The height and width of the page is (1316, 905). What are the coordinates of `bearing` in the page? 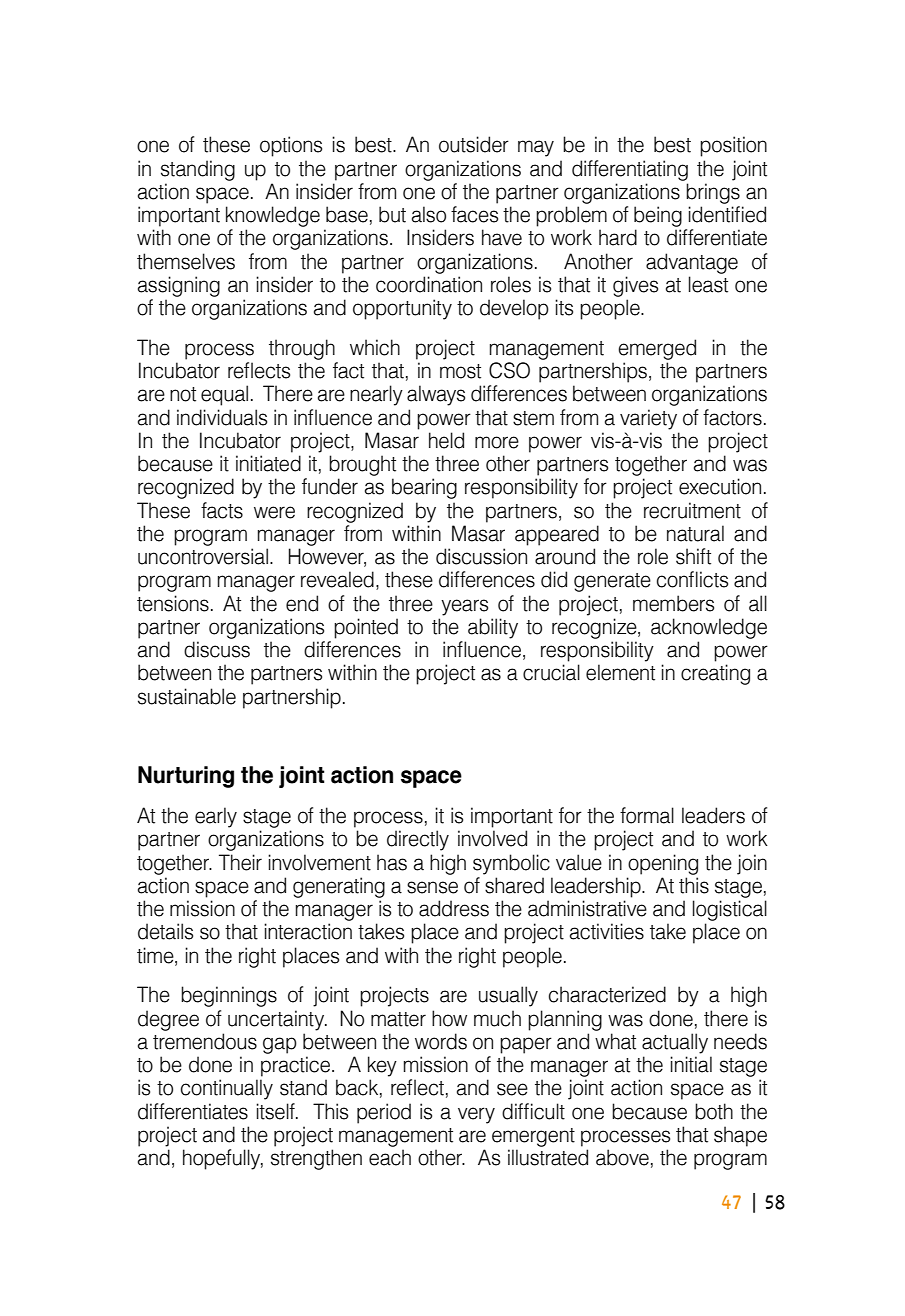 It's located at (424, 488).
